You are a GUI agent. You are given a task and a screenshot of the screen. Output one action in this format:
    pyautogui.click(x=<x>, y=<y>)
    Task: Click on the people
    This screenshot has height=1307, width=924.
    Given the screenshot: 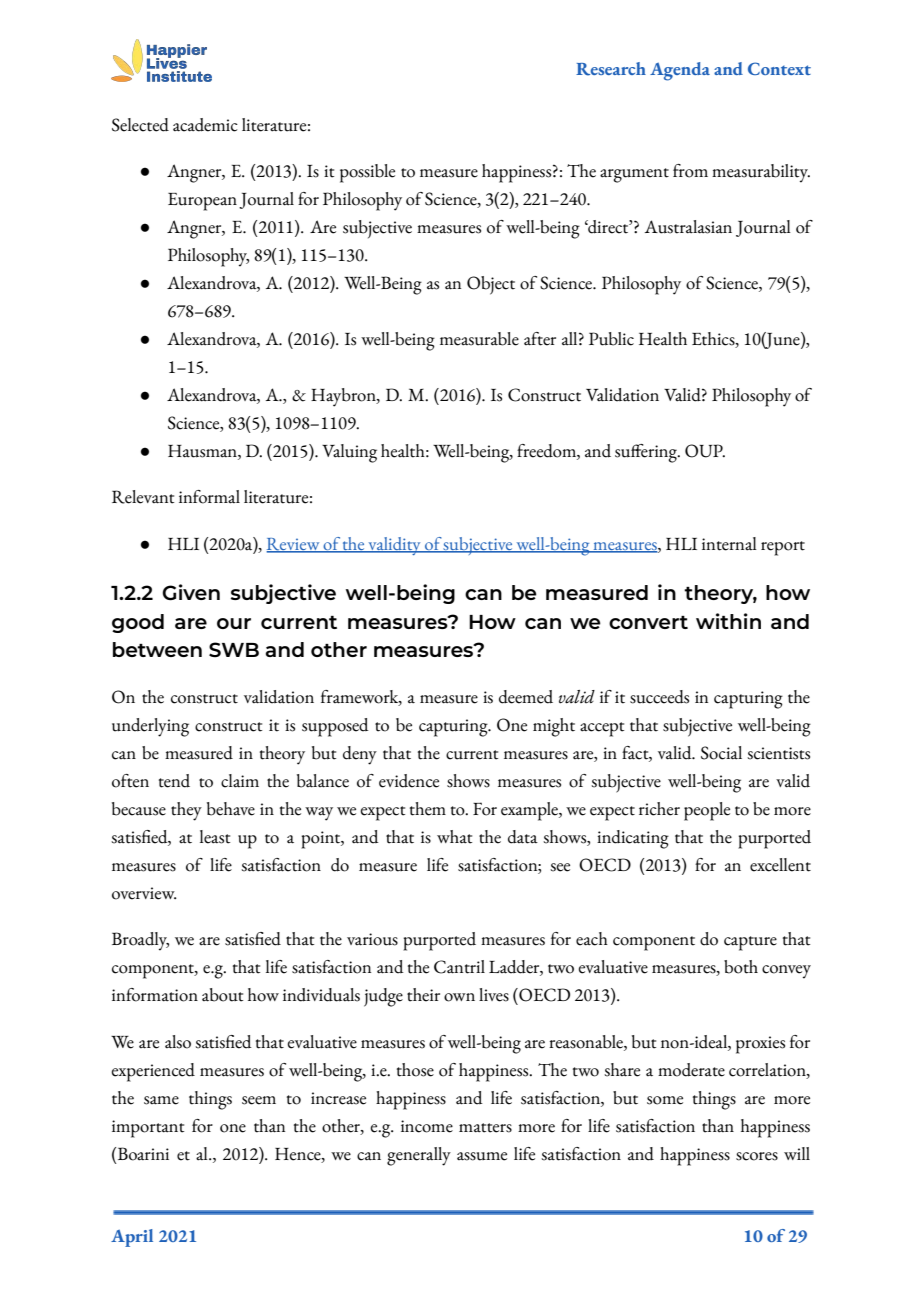 What is the action you would take?
    pyautogui.click(x=707, y=811)
